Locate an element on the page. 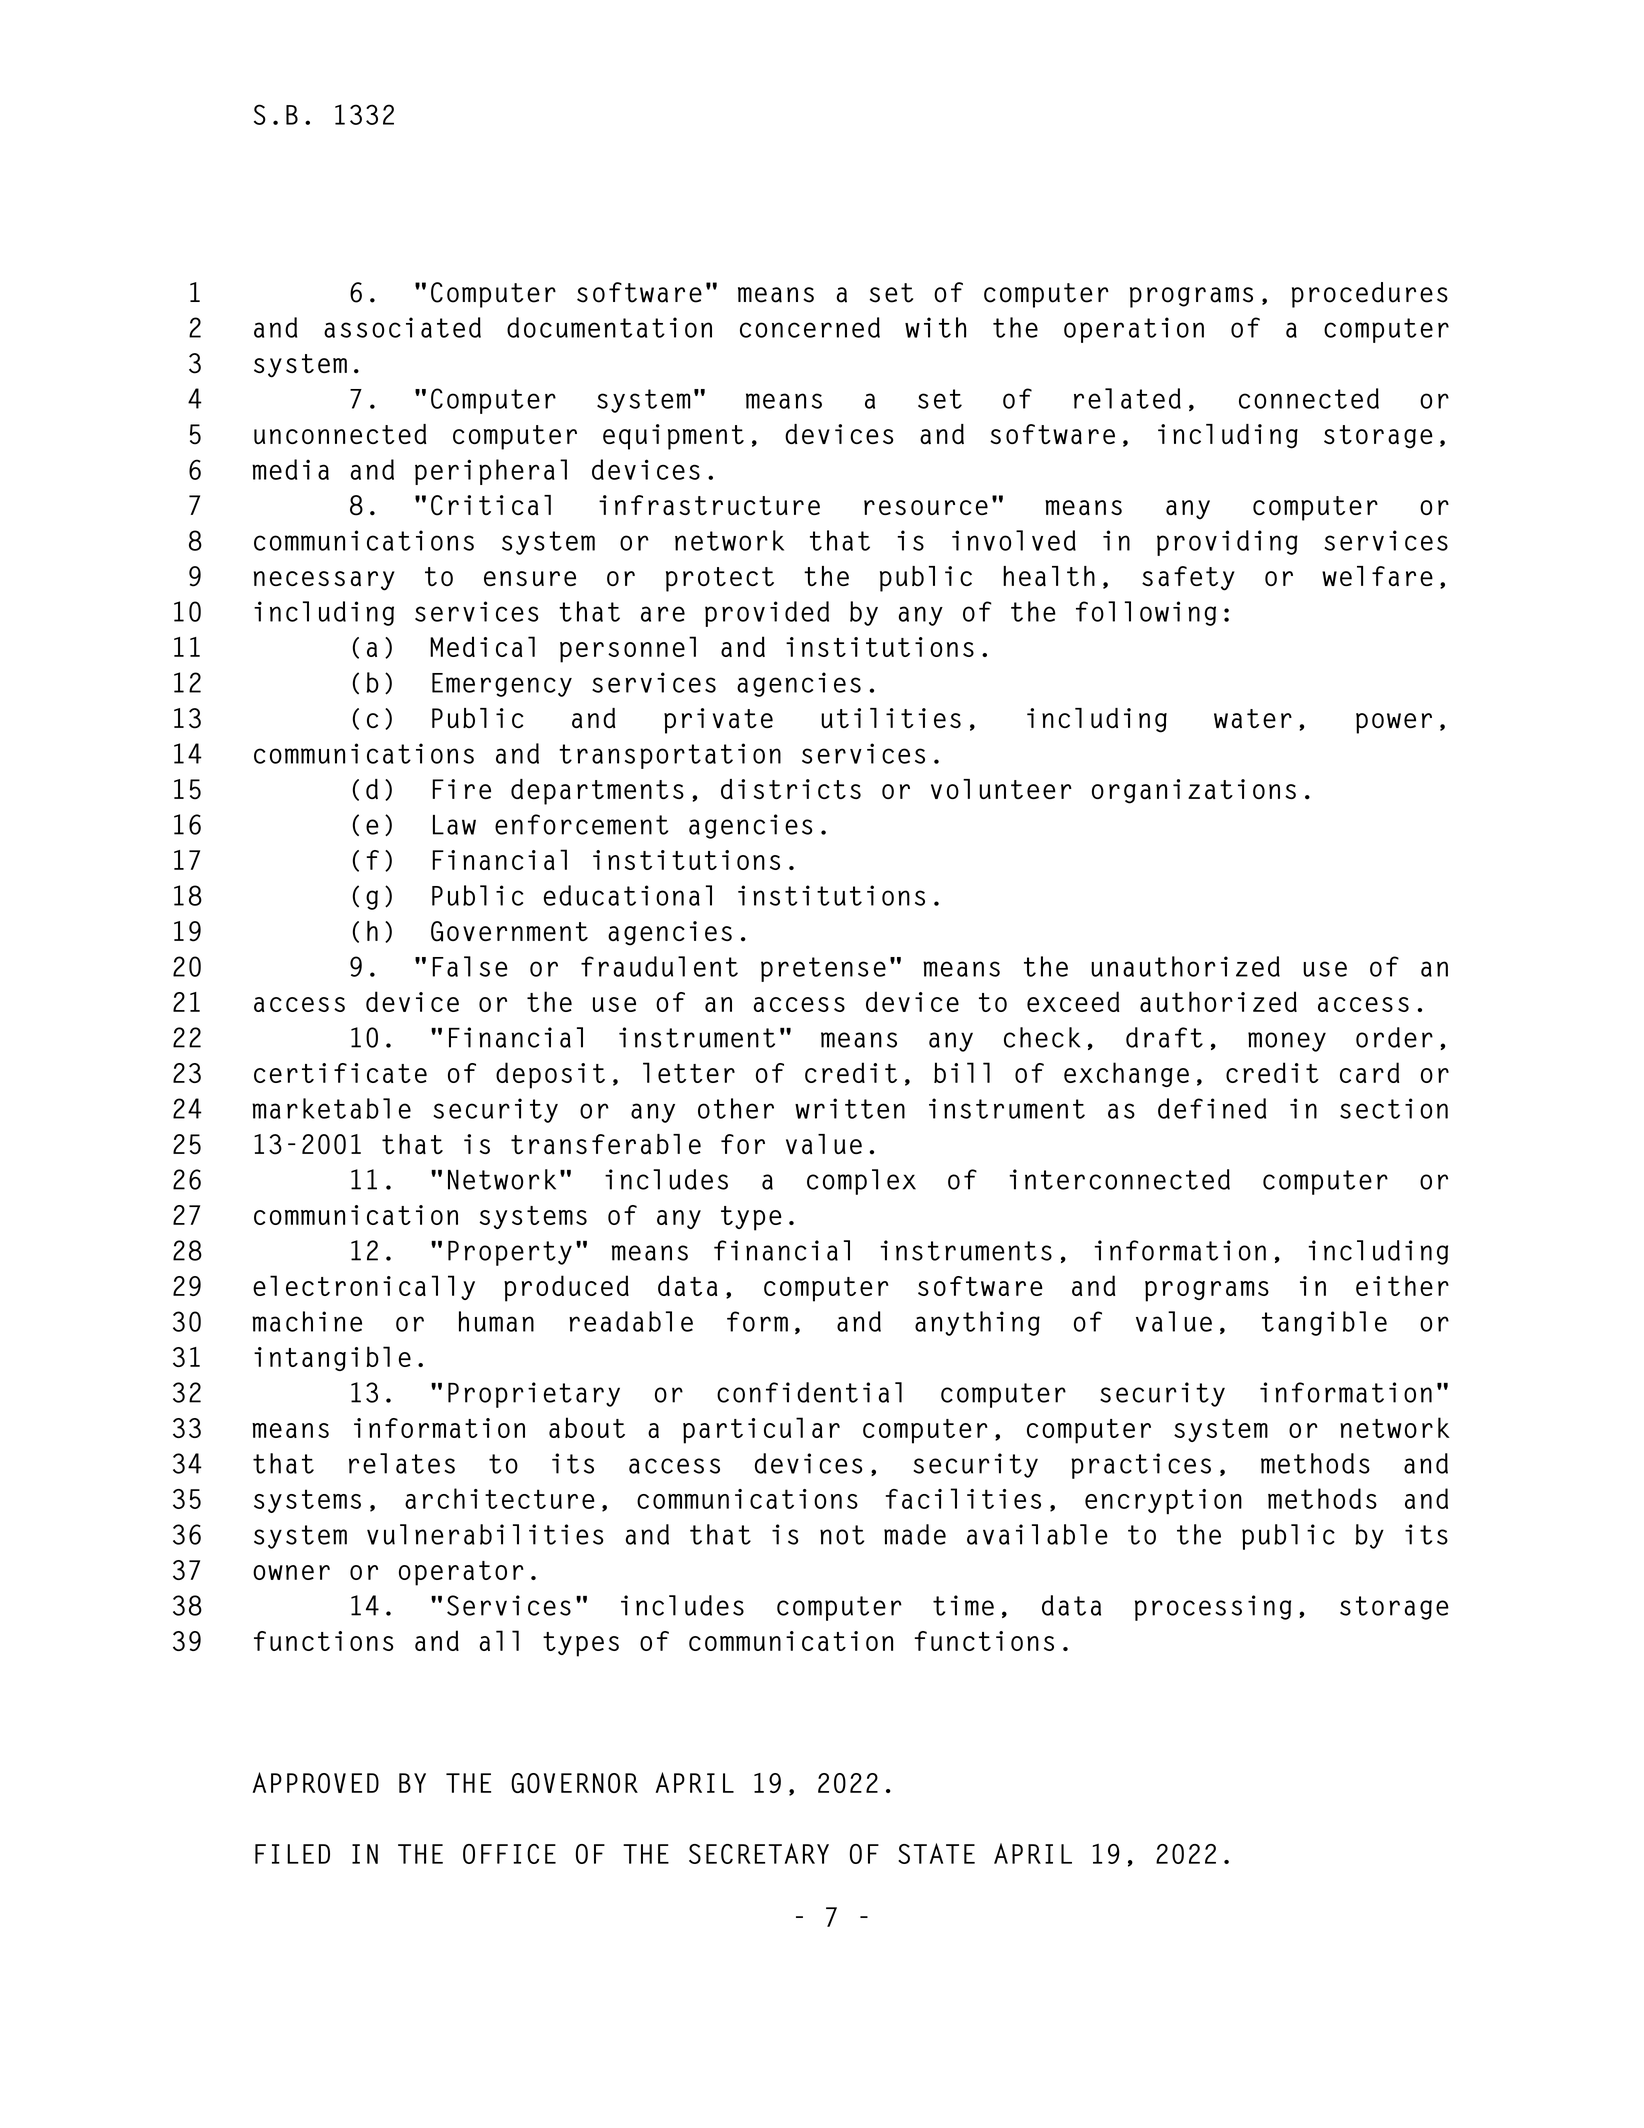  utilities is located at coordinates (891, 718).
